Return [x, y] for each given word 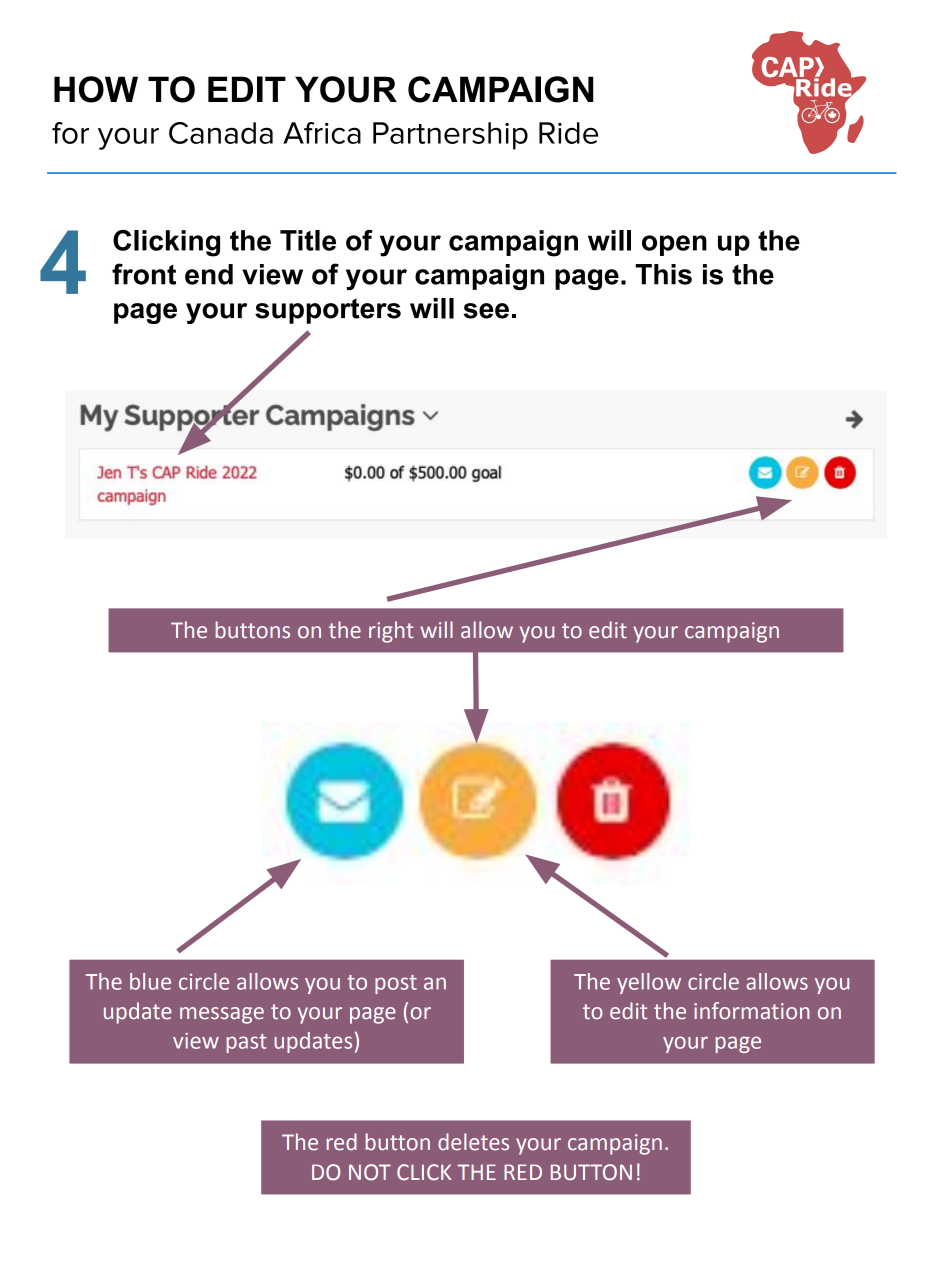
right [391, 632]
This [663, 274]
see [486, 311]
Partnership [450, 136]
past [247, 1043]
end [209, 274]
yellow [649, 983]
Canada [221, 133]
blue [150, 981]
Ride [568, 133]
